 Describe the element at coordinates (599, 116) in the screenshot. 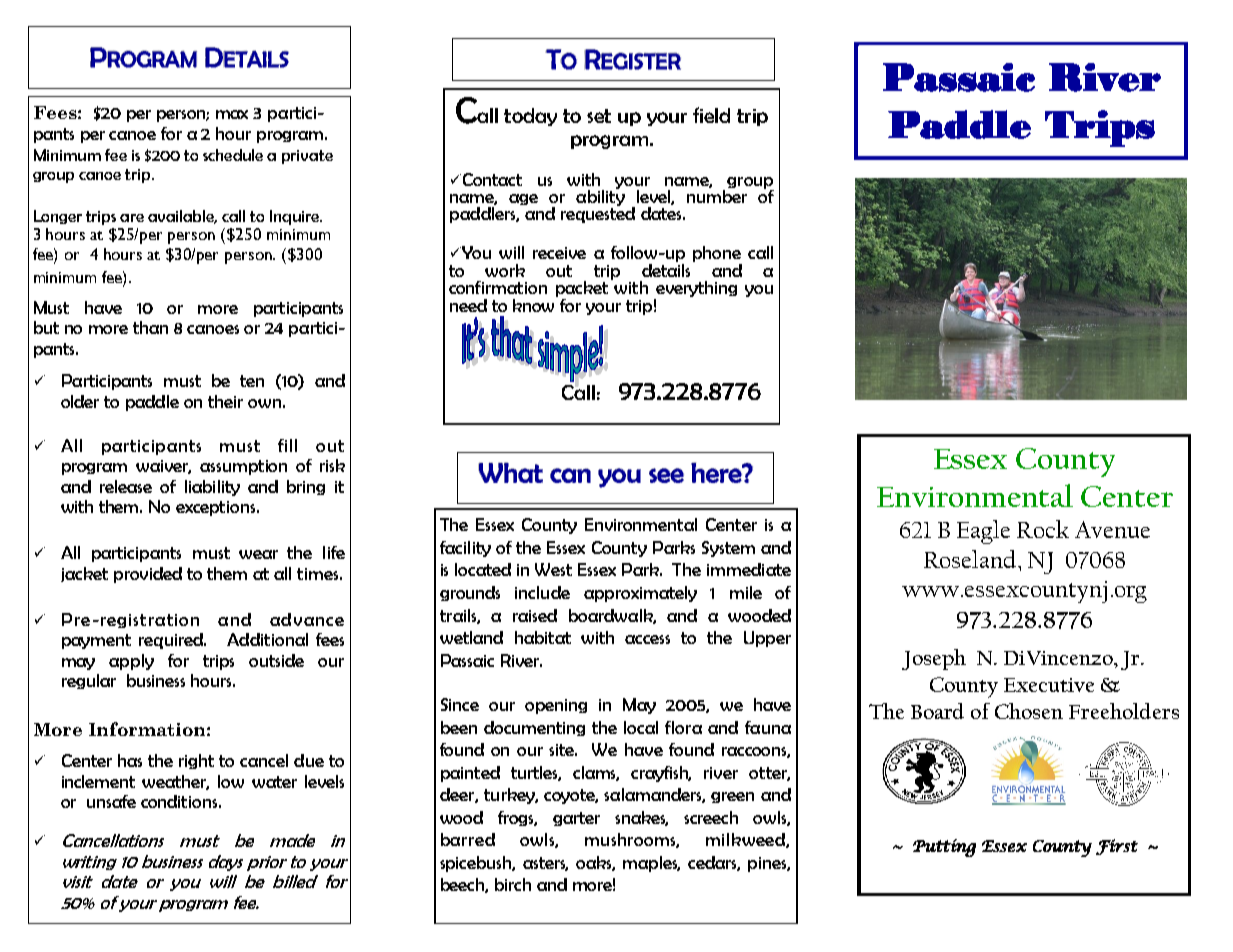

I see `set` at that location.
